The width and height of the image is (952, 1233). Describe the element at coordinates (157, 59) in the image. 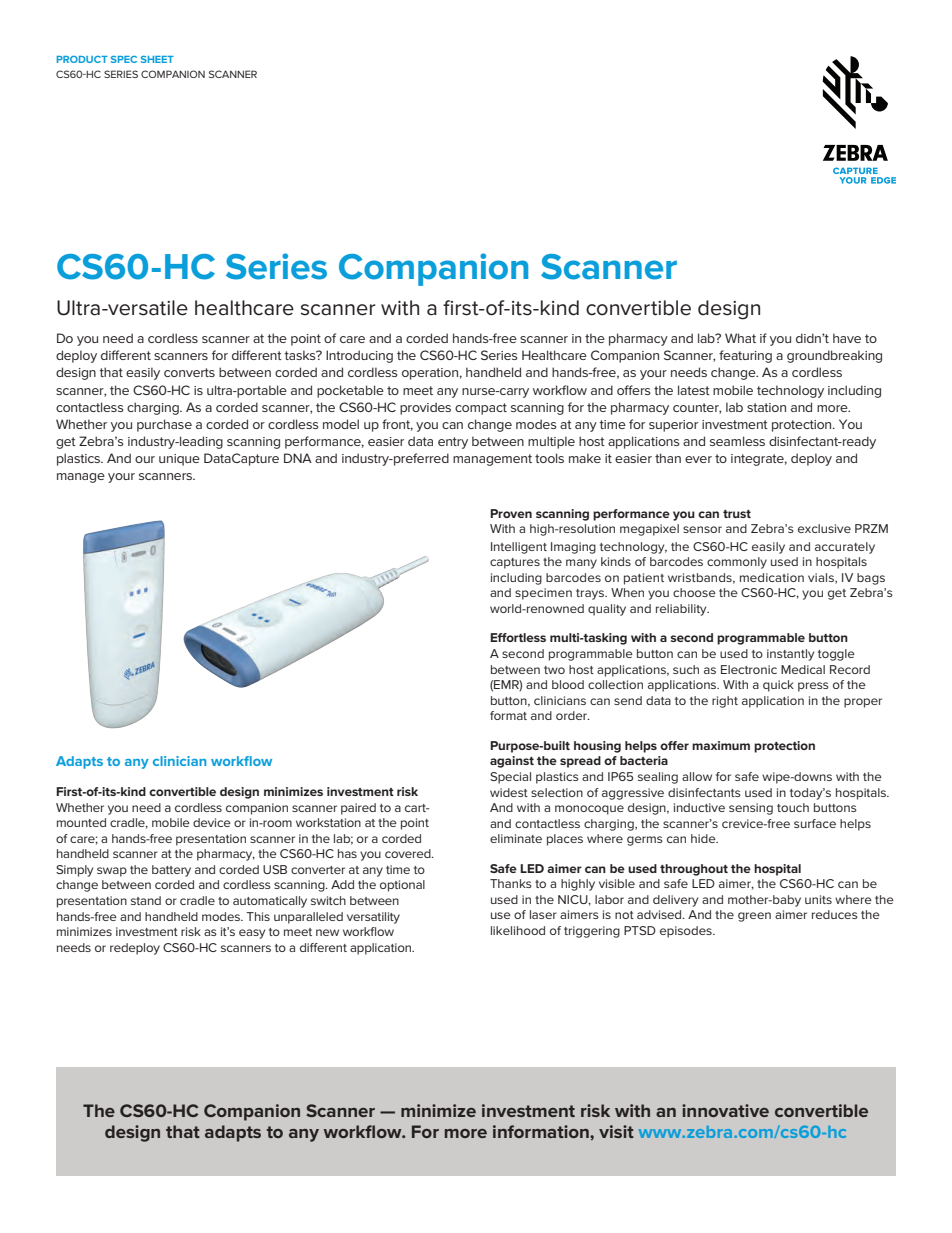

I see `SHEET` at that location.
